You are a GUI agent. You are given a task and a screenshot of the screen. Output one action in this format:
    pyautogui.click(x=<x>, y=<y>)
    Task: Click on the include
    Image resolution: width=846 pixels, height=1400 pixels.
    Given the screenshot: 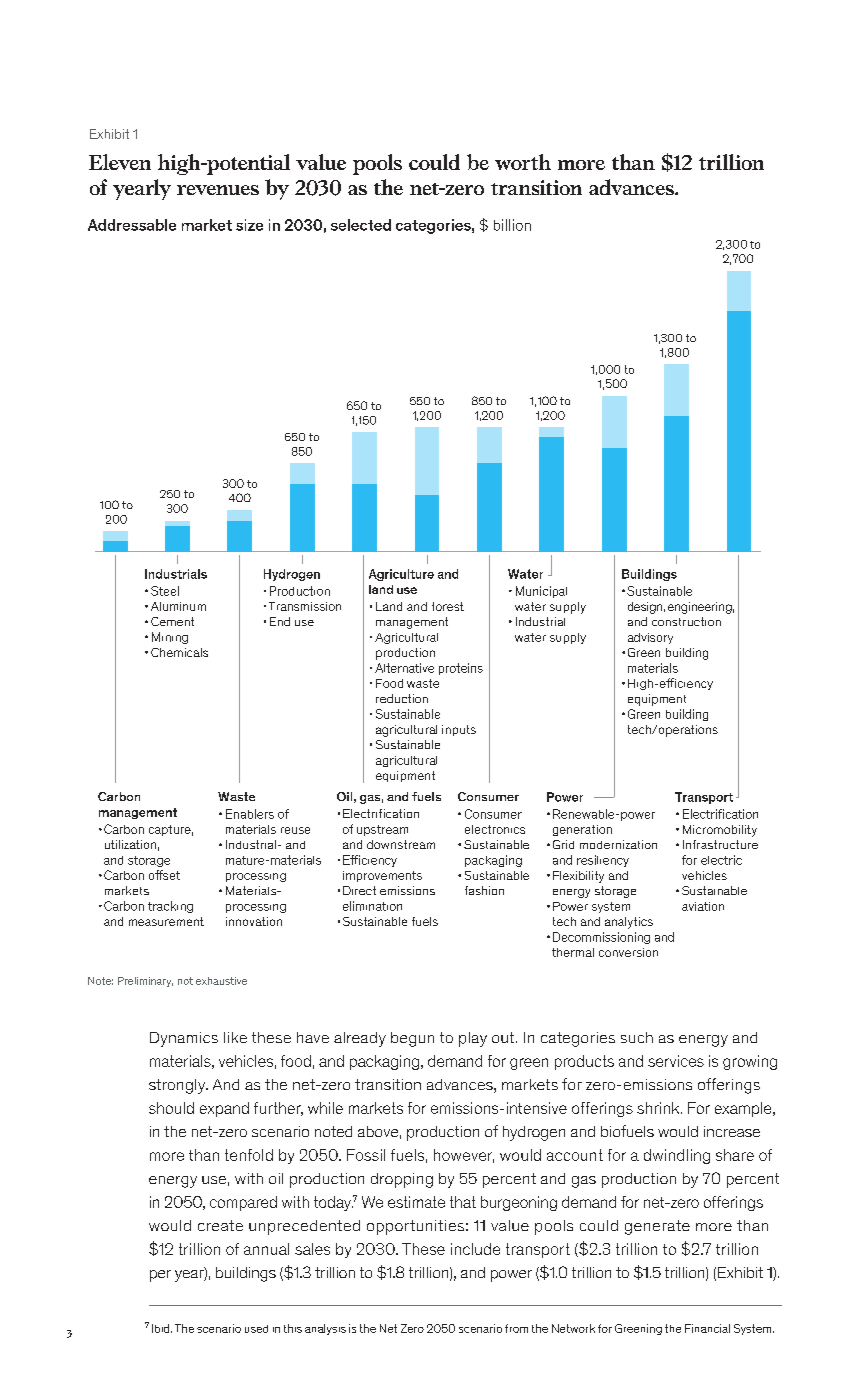 What is the action you would take?
    pyautogui.click(x=475, y=1249)
